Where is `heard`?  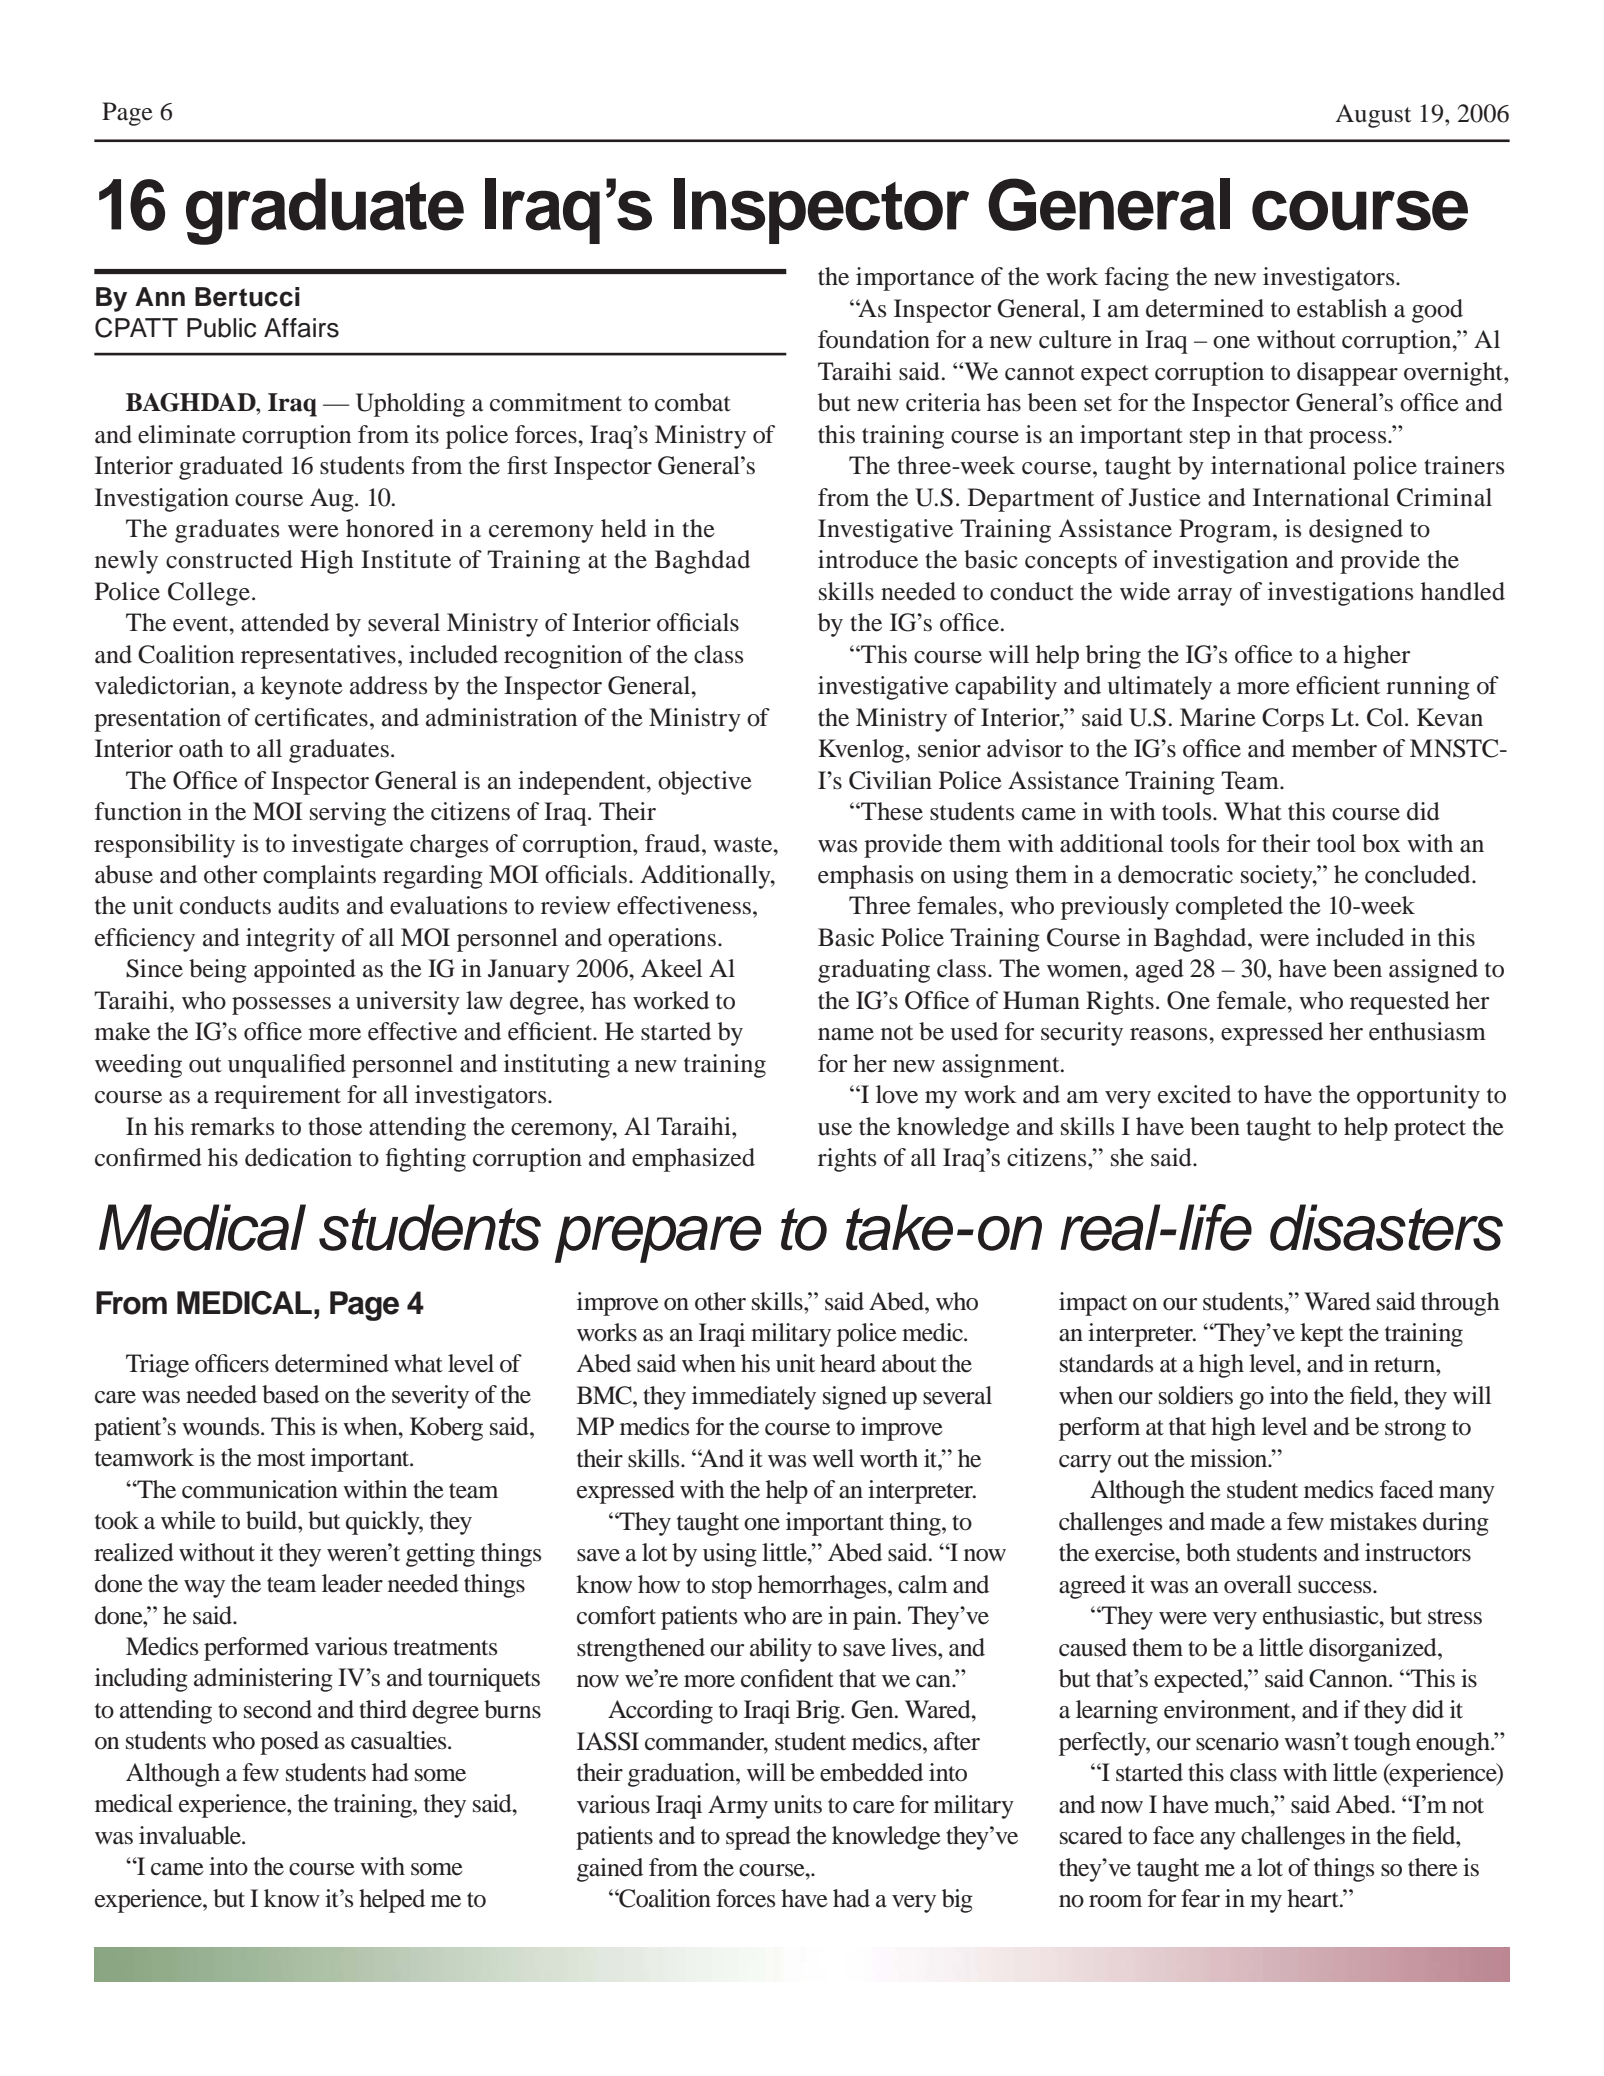
heard is located at coordinates (848, 1363).
